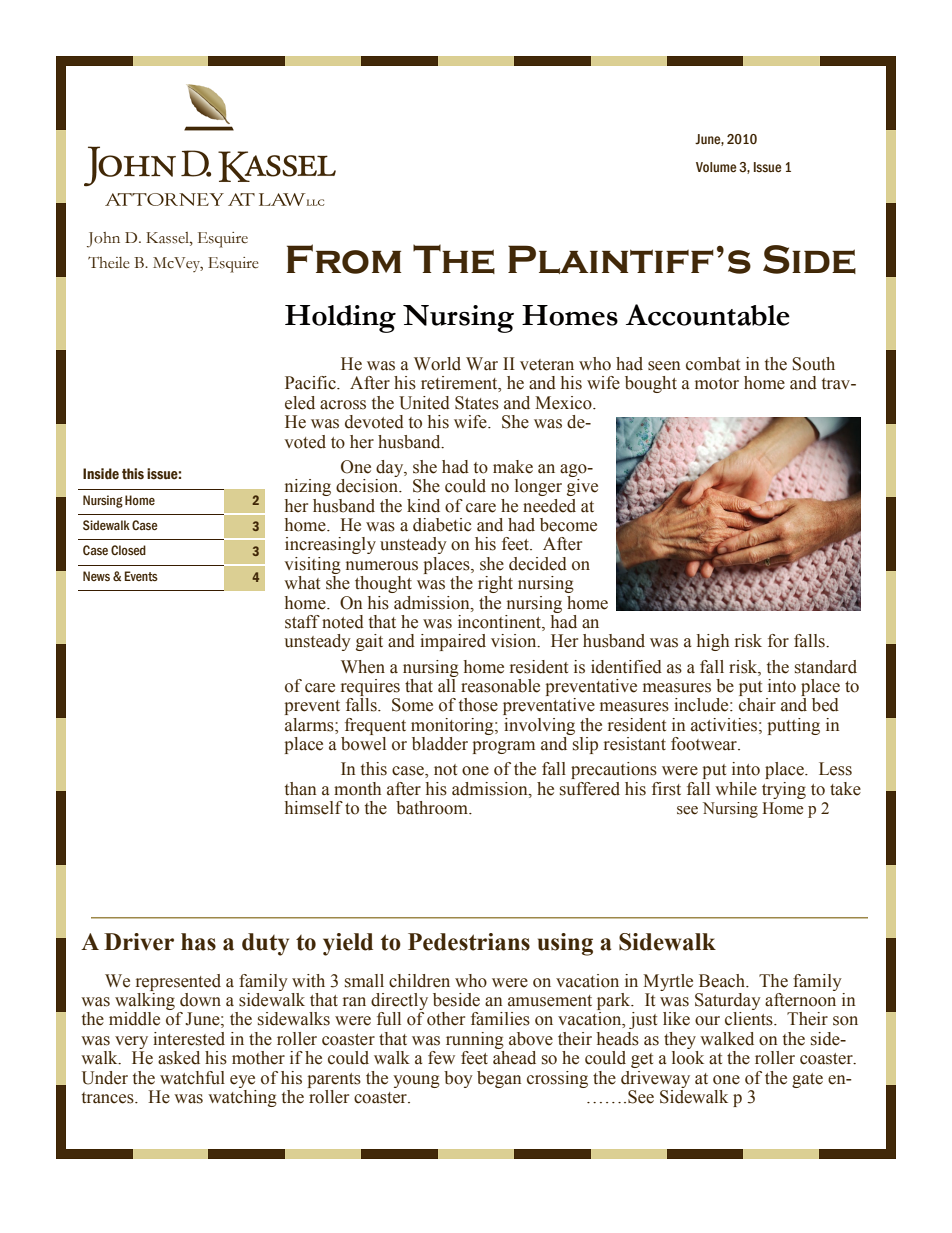 The width and height of the document is (952, 1233). I want to click on From, so click(343, 259).
